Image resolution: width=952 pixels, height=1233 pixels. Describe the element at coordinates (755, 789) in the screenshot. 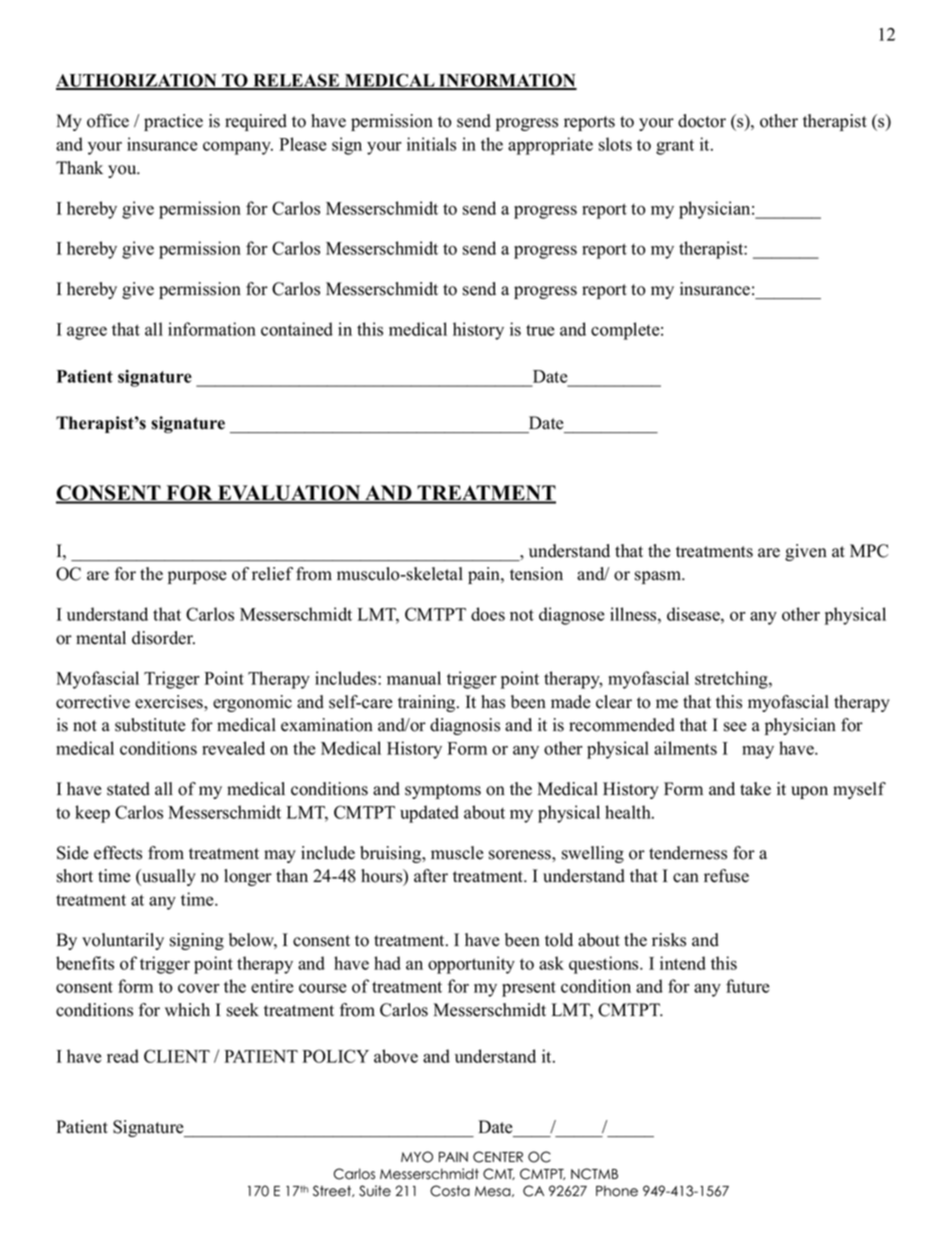

I see `take` at that location.
